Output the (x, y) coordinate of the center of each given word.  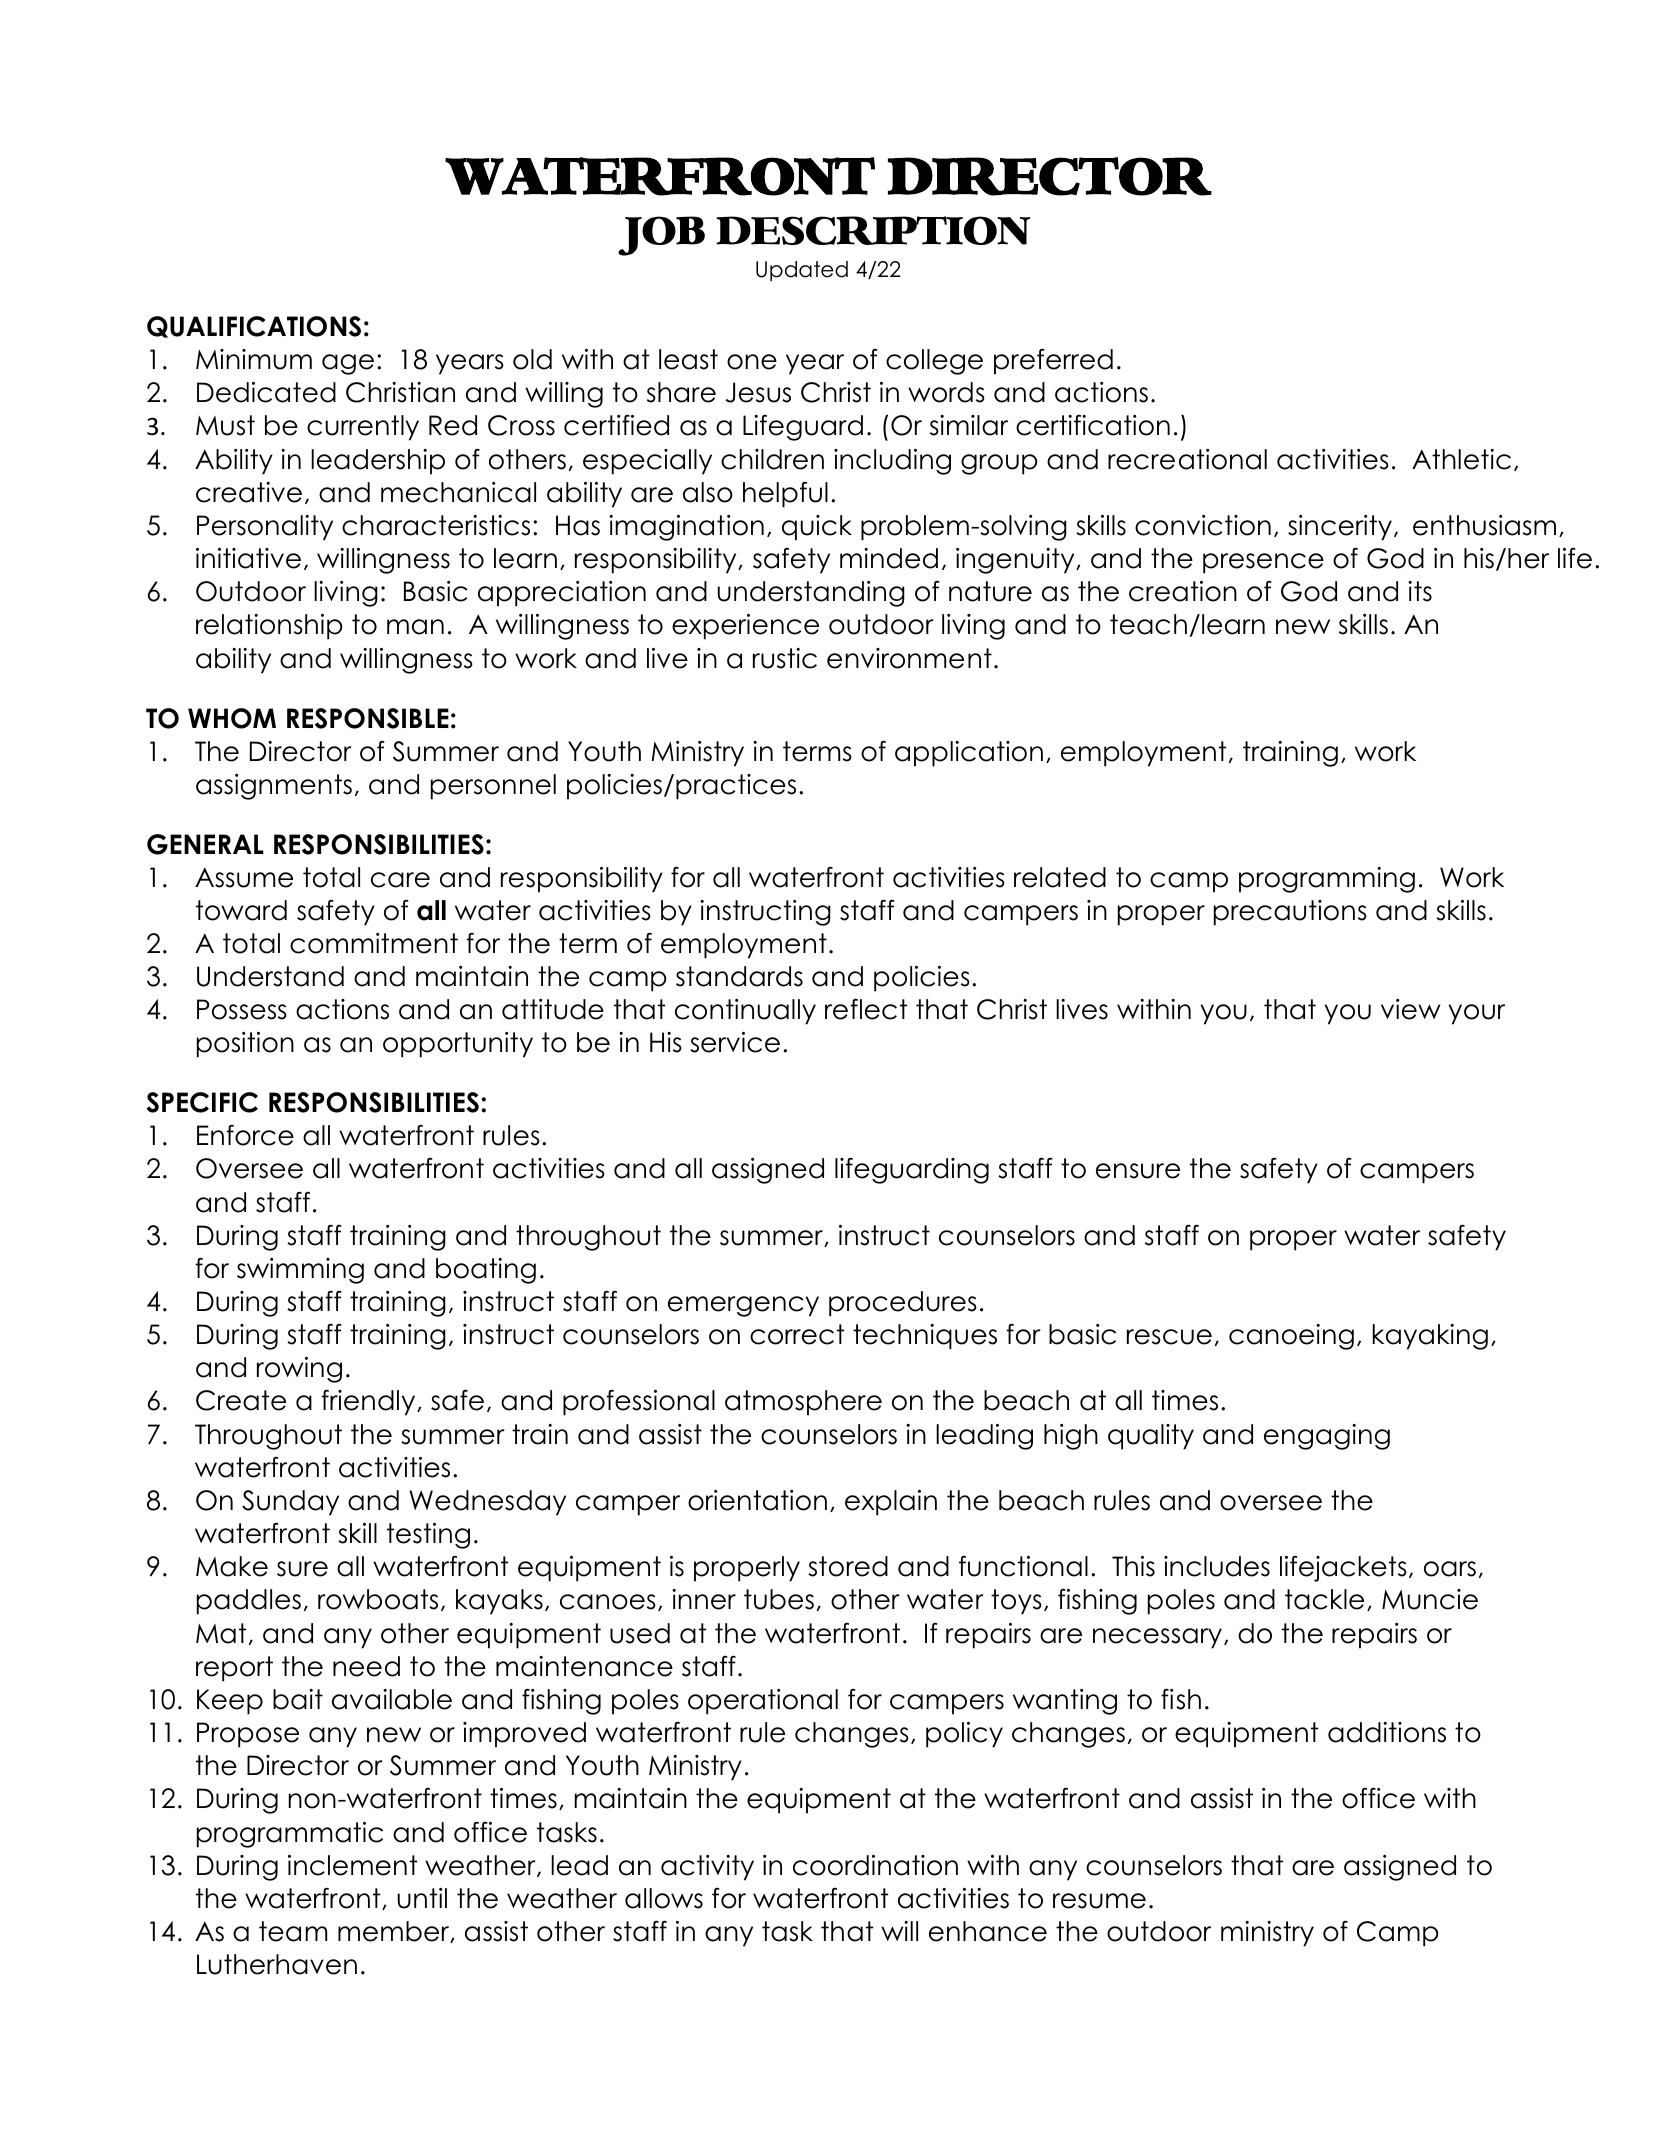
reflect (866, 1009)
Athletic (1461, 459)
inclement (352, 1865)
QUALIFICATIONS (254, 327)
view (1410, 1009)
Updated (802, 271)
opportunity (458, 1045)
